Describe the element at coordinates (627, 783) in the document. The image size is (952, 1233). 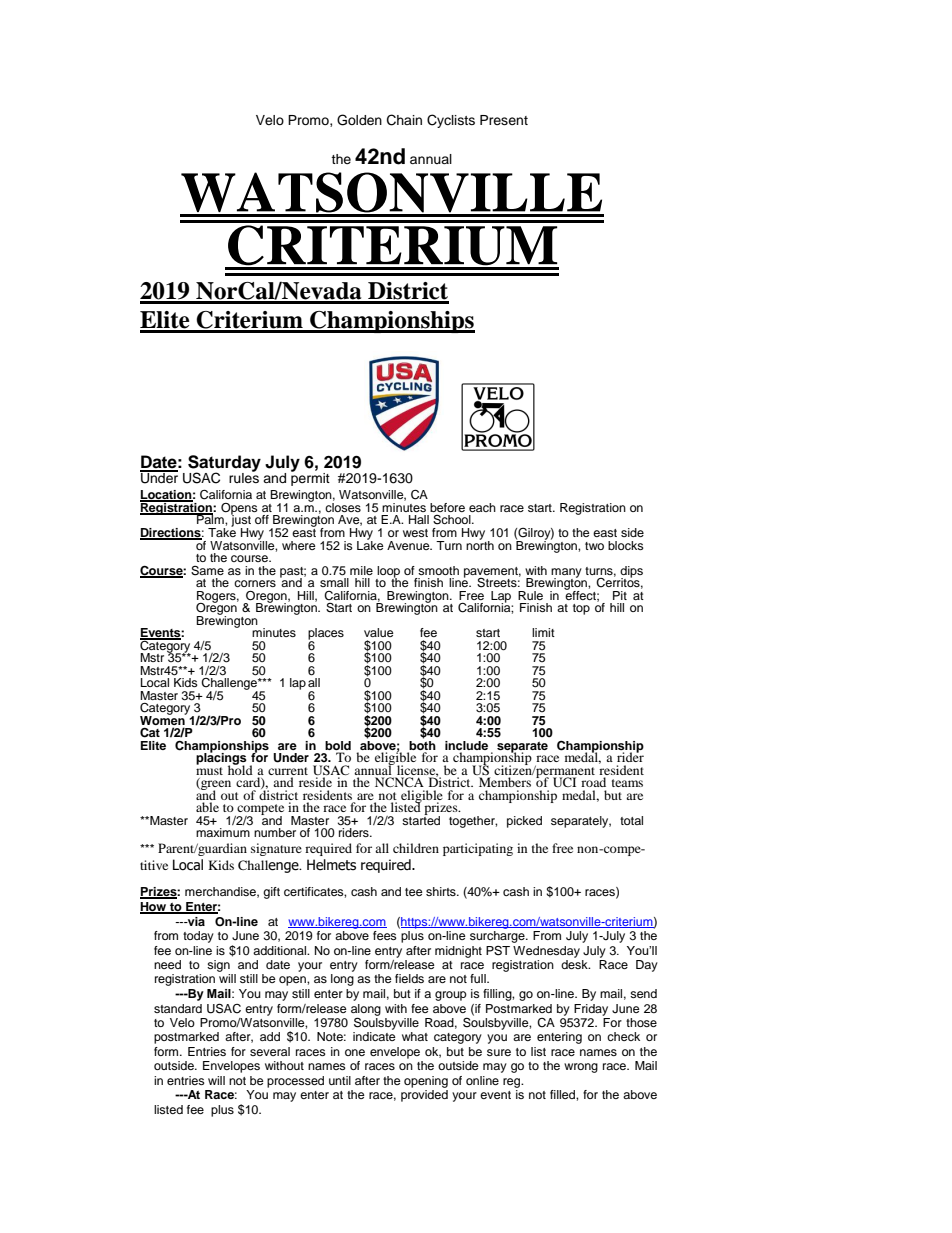
I see `teams` at that location.
